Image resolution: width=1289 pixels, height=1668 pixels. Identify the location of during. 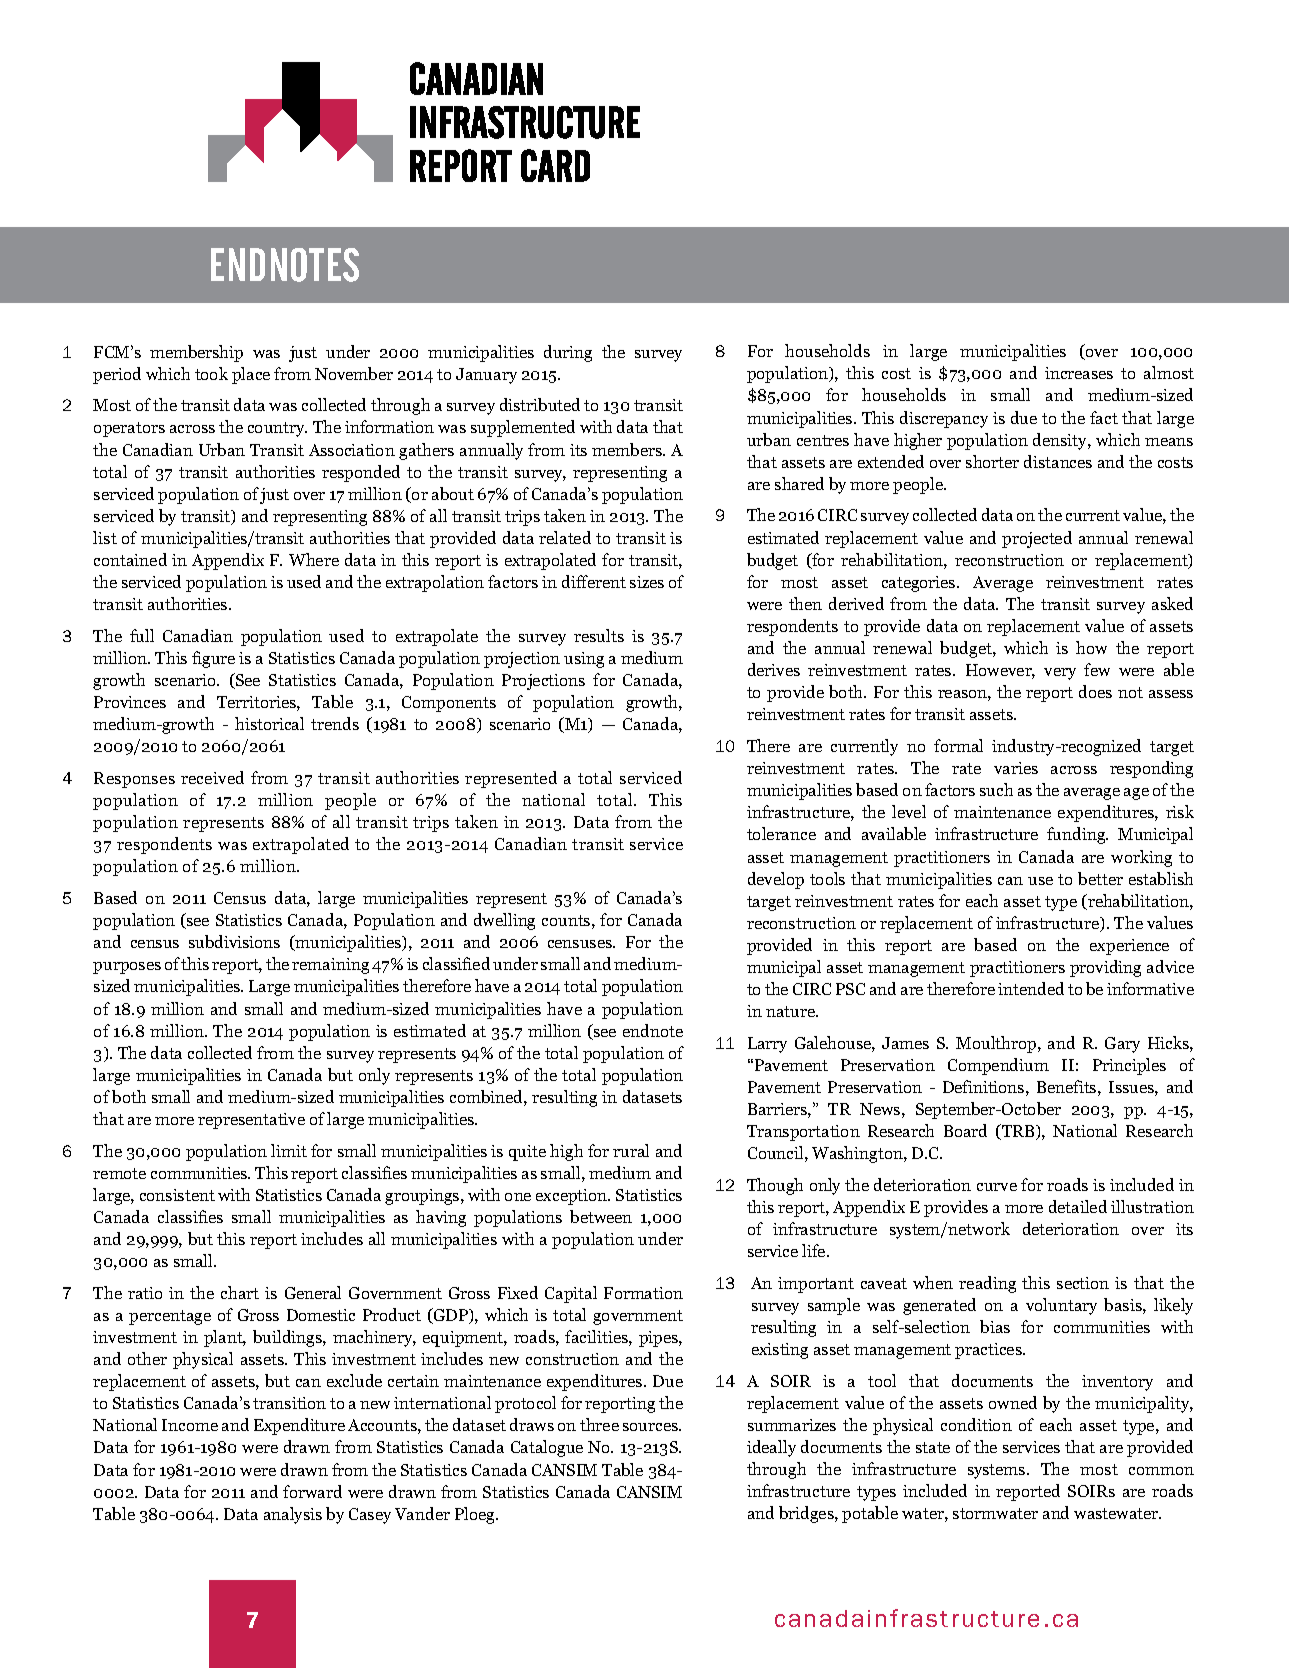
(568, 353).
